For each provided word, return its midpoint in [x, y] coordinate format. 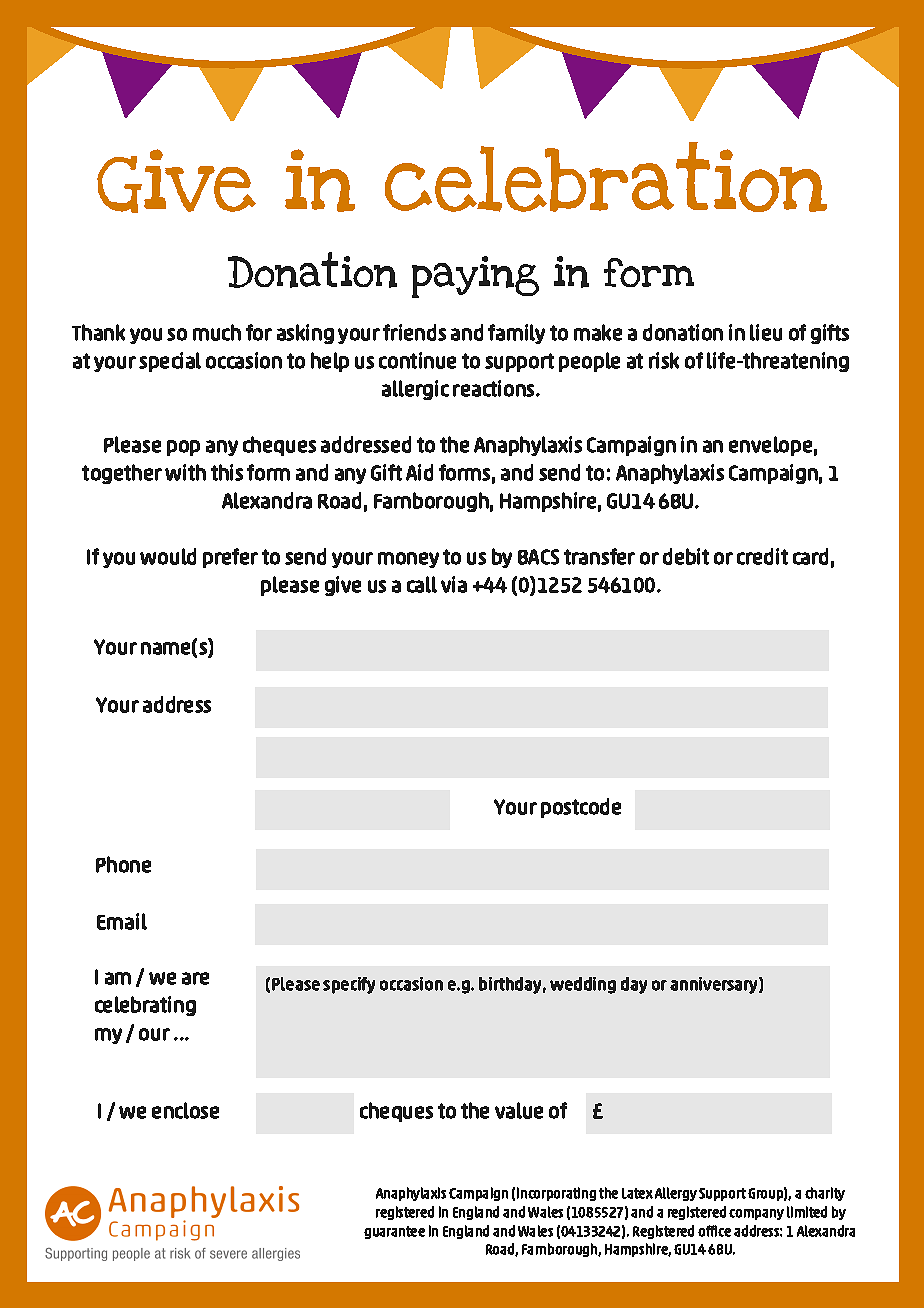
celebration [606, 177]
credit [762, 556]
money [408, 560]
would [168, 556]
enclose [185, 1110]
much [217, 332]
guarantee [394, 1232]
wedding [583, 985]
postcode [581, 808]
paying [475, 277]
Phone [123, 864]
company [756, 1214]
